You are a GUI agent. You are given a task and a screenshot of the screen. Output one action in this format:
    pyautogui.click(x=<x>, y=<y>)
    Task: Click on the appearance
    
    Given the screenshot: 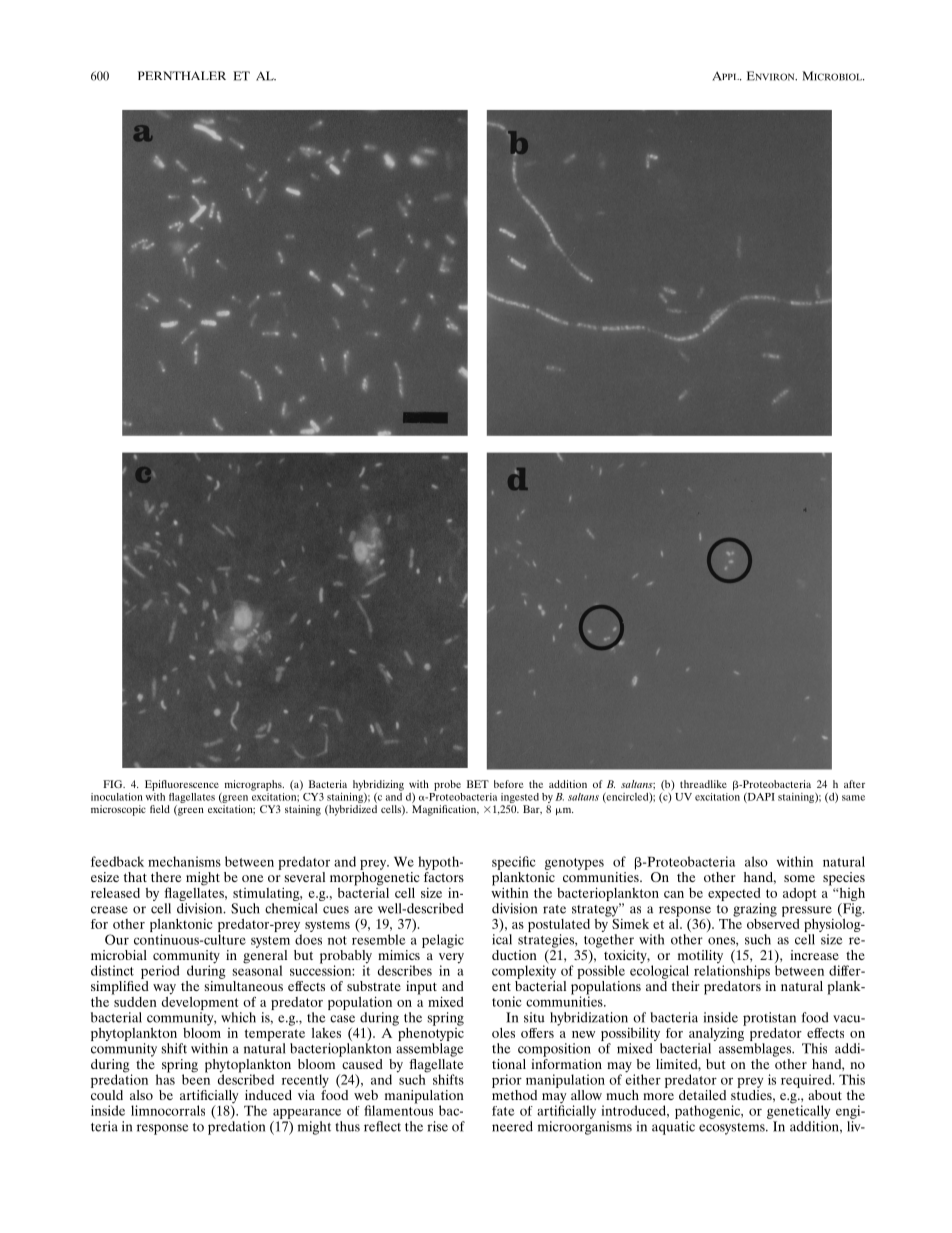 What is the action you would take?
    pyautogui.click(x=307, y=1114)
